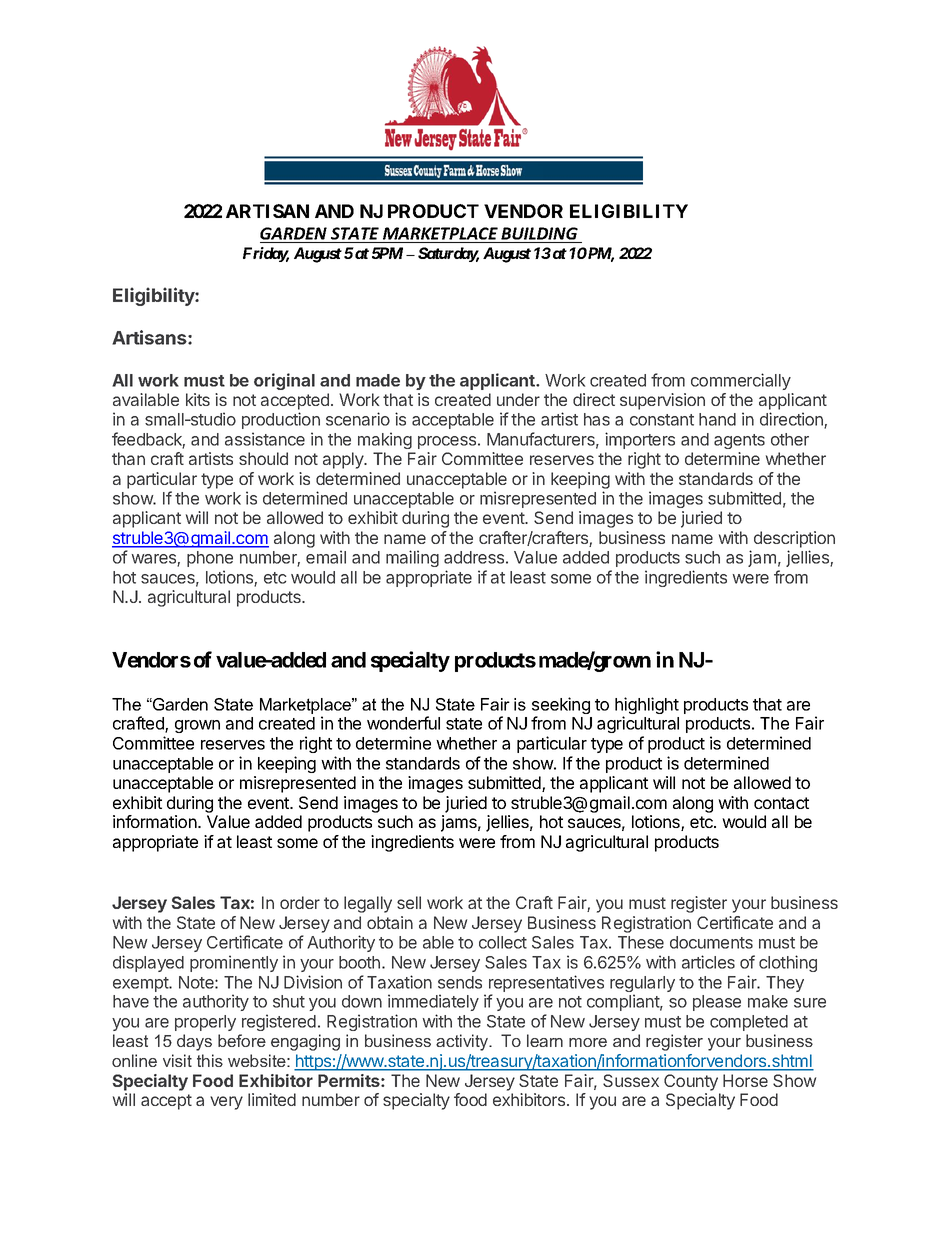 The width and height of the image is (952, 1233). What do you see at coordinates (263, 458) in the image?
I see `should` at bounding box center [263, 458].
